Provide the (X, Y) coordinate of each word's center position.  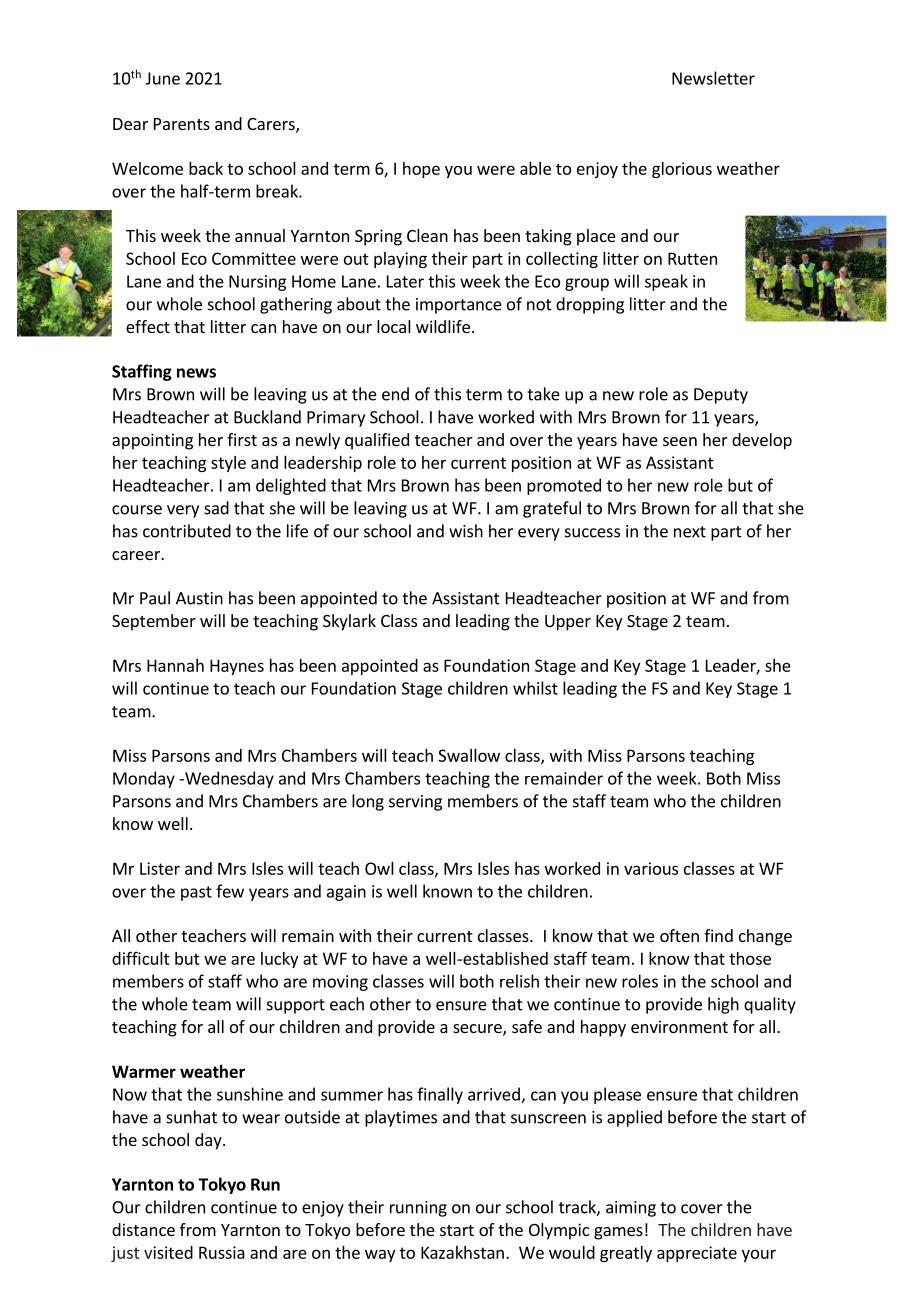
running (418, 1209)
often (679, 935)
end (395, 394)
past (196, 893)
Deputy (721, 396)
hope (421, 170)
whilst (535, 688)
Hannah (175, 665)
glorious (682, 170)
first (242, 439)
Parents (182, 124)
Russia (222, 1252)
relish (519, 981)
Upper (568, 623)
